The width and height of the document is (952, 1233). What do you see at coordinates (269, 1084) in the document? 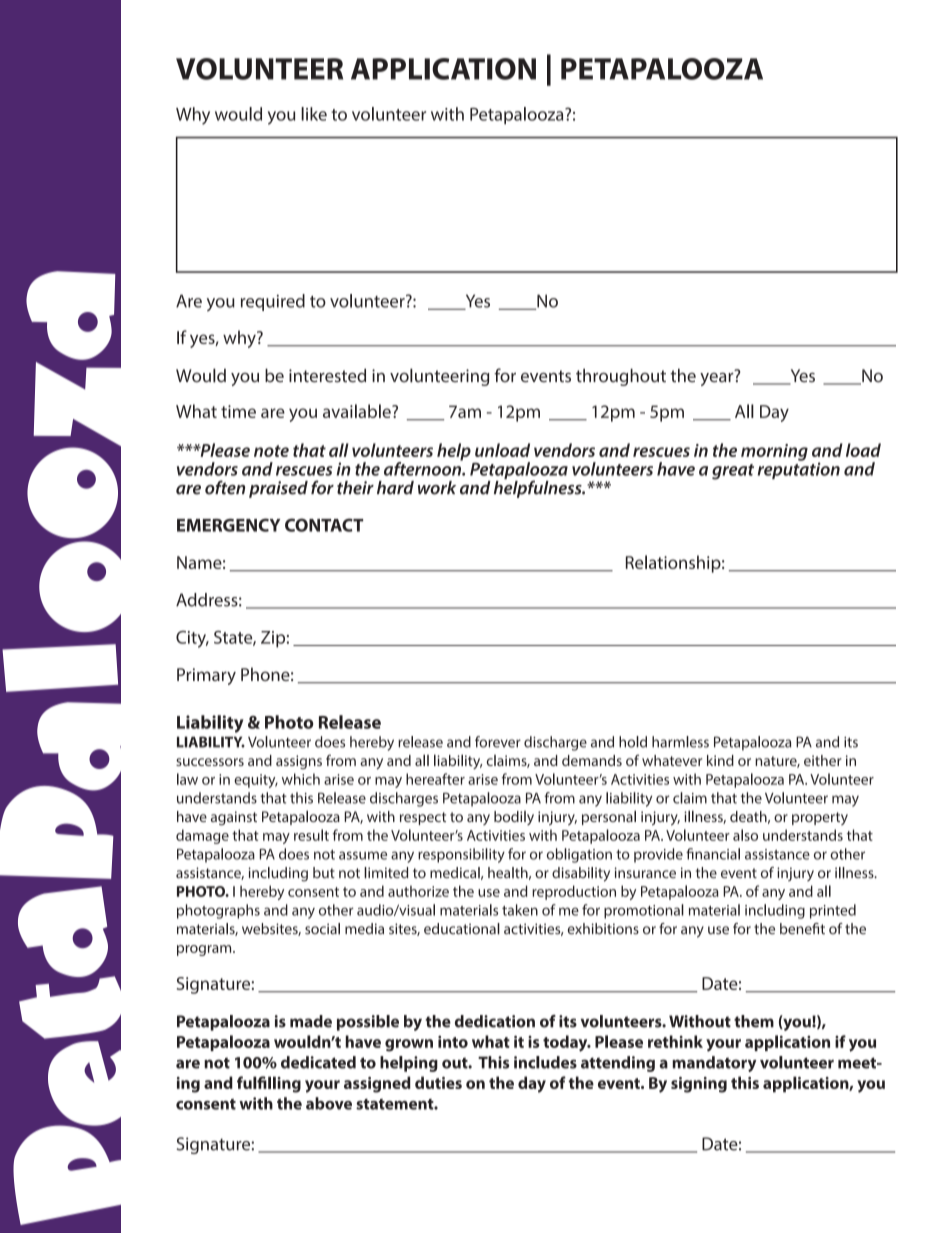
I see `fulfilling` at bounding box center [269, 1084].
